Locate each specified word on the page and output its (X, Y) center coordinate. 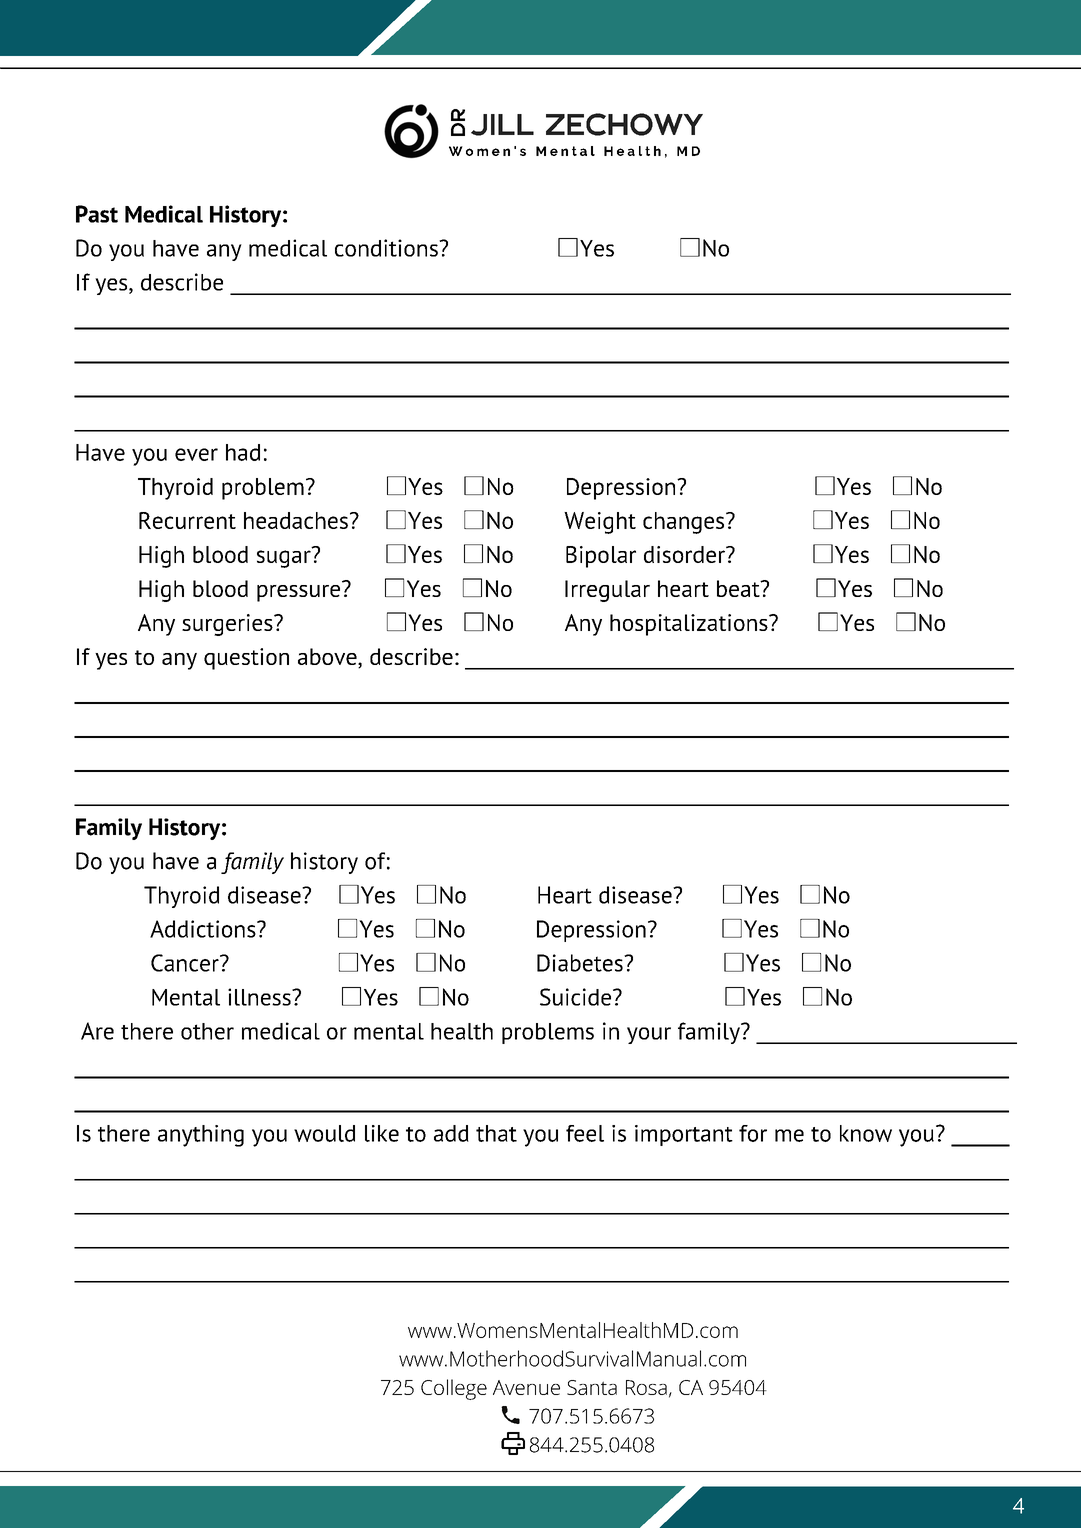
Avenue (526, 1387)
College (454, 1389)
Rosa (646, 1387)
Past (97, 214)
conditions (387, 248)
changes (685, 523)
